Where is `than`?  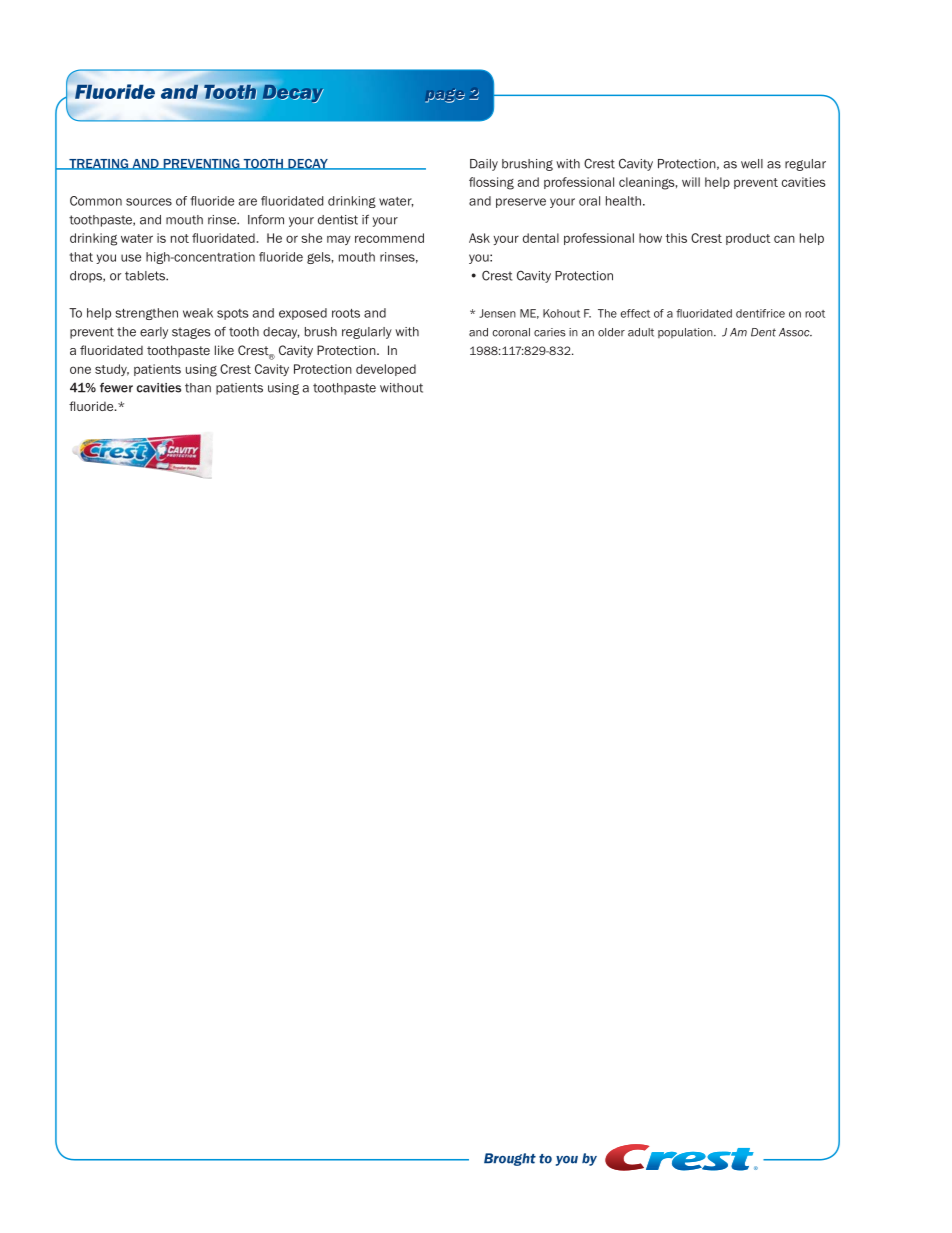 than is located at coordinates (198, 388).
